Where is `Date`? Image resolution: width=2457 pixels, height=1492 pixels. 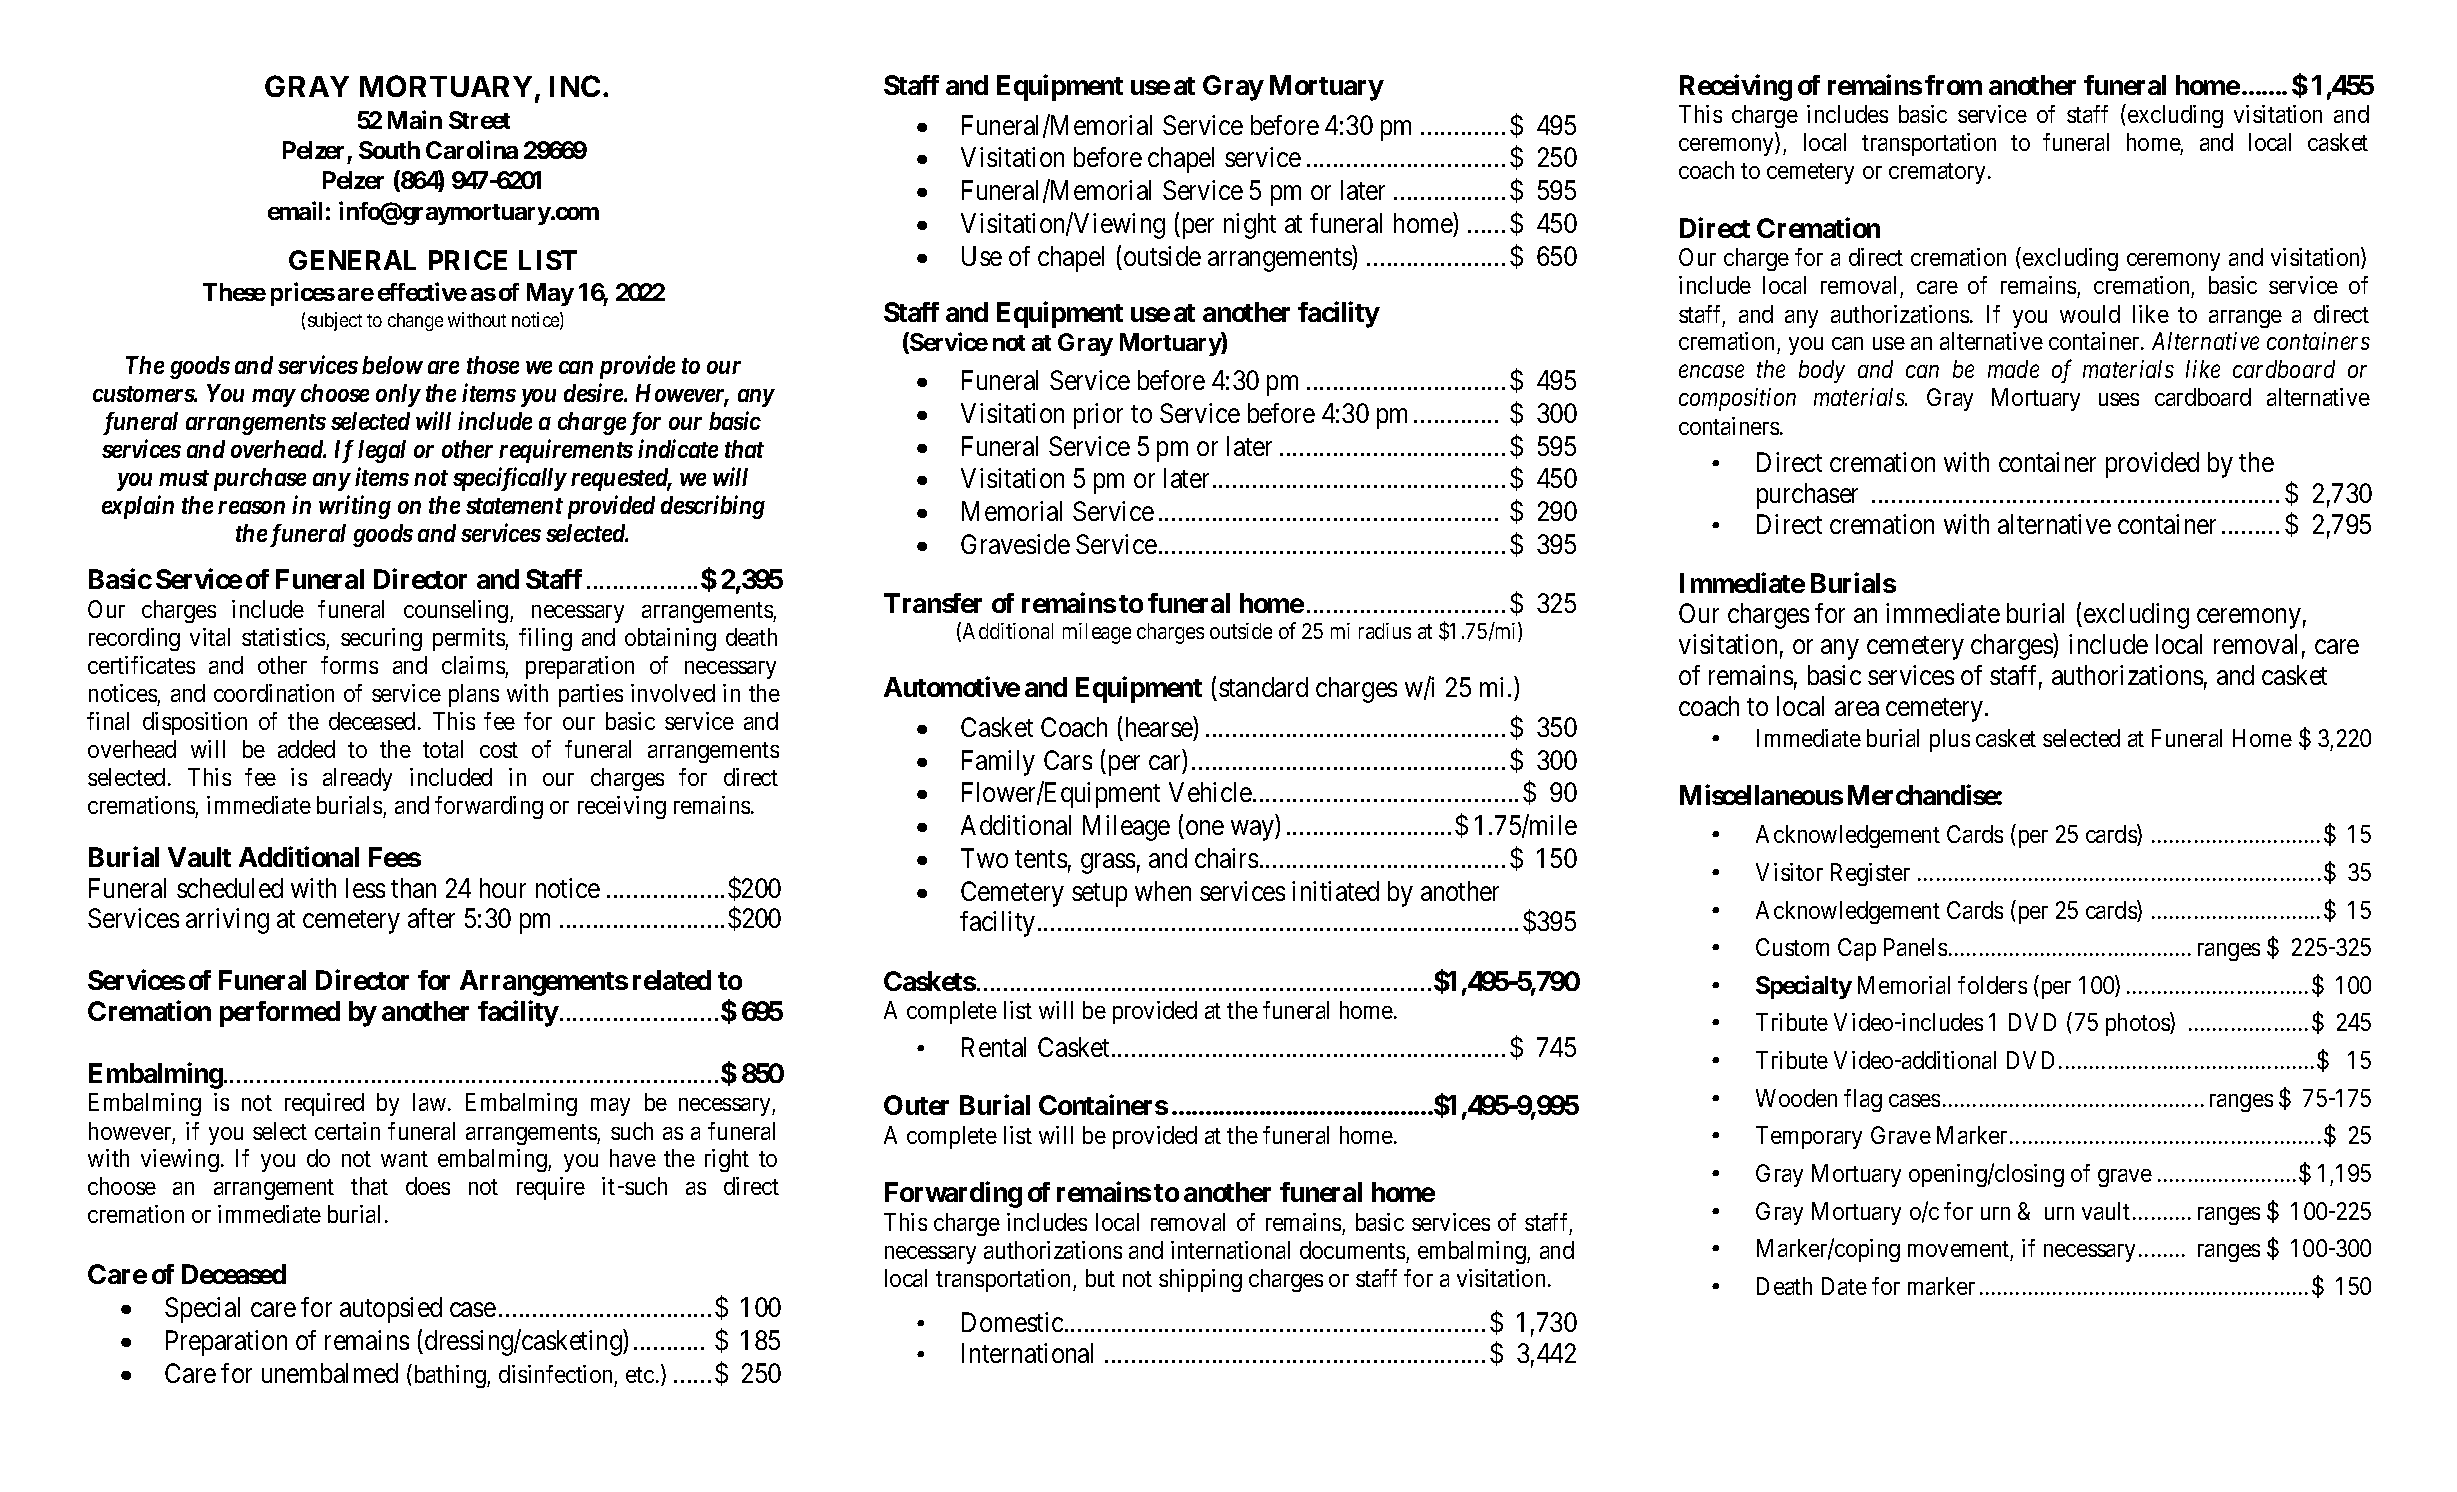 Date is located at coordinates (1844, 1286).
